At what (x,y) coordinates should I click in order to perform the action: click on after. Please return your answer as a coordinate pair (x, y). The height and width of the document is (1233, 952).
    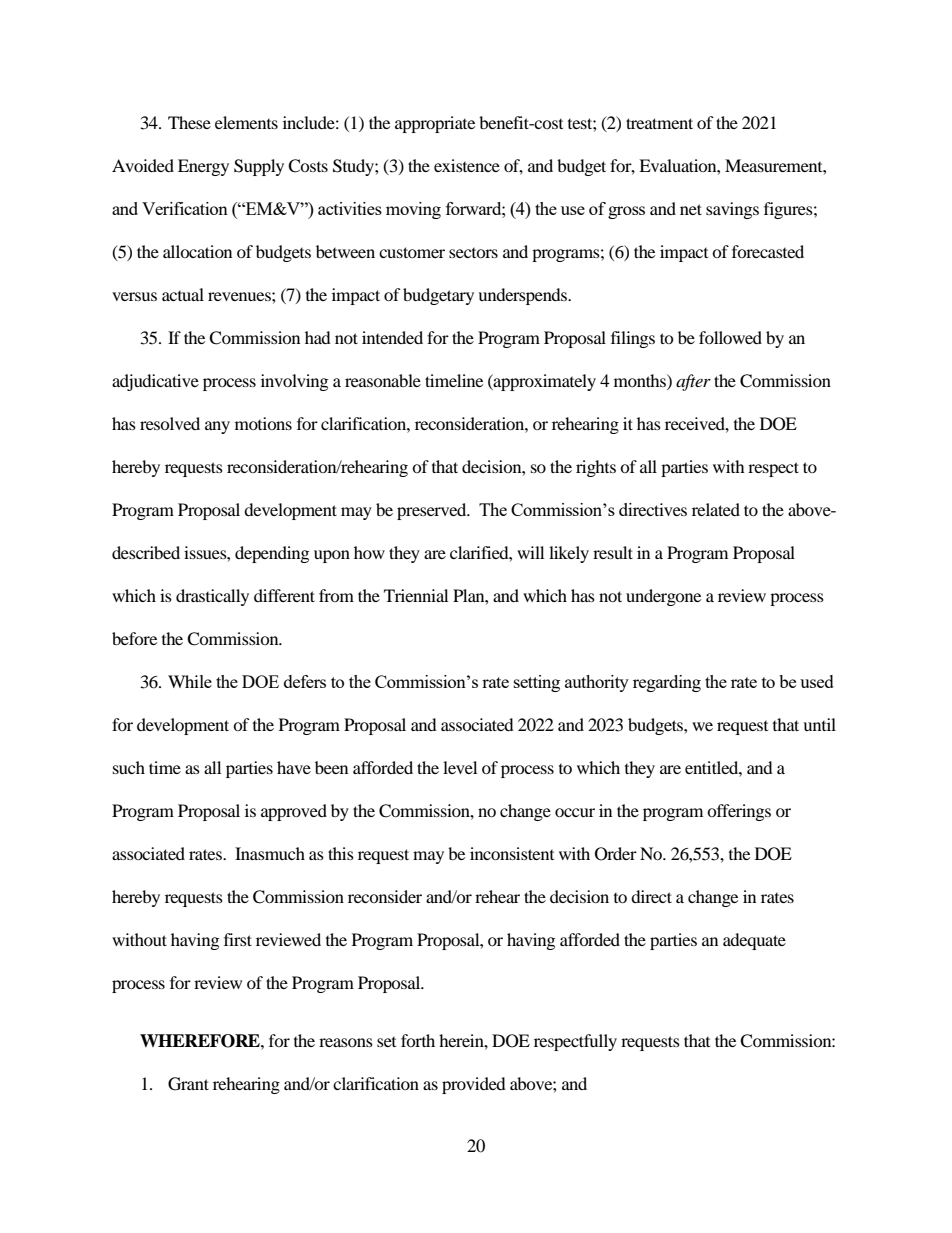
    Looking at the image, I should click on (693, 382).
